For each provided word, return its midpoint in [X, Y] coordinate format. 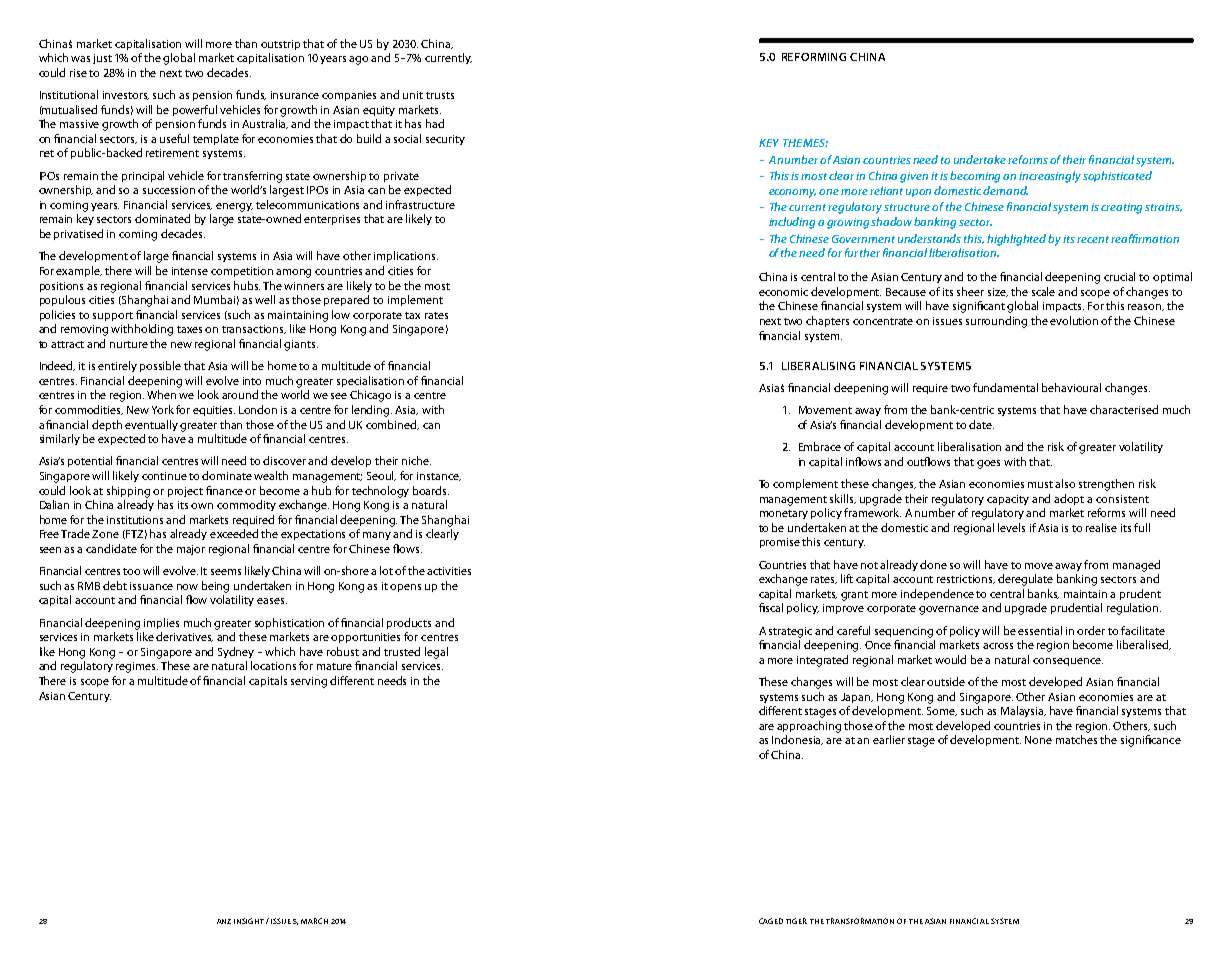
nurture [129, 344]
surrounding [996, 322]
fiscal [771, 607]
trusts [440, 95]
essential [1040, 630]
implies [161, 623]
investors [126, 95]
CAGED [771, 921]
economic [783, 292]
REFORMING [814, 57]
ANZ [224, 921]
